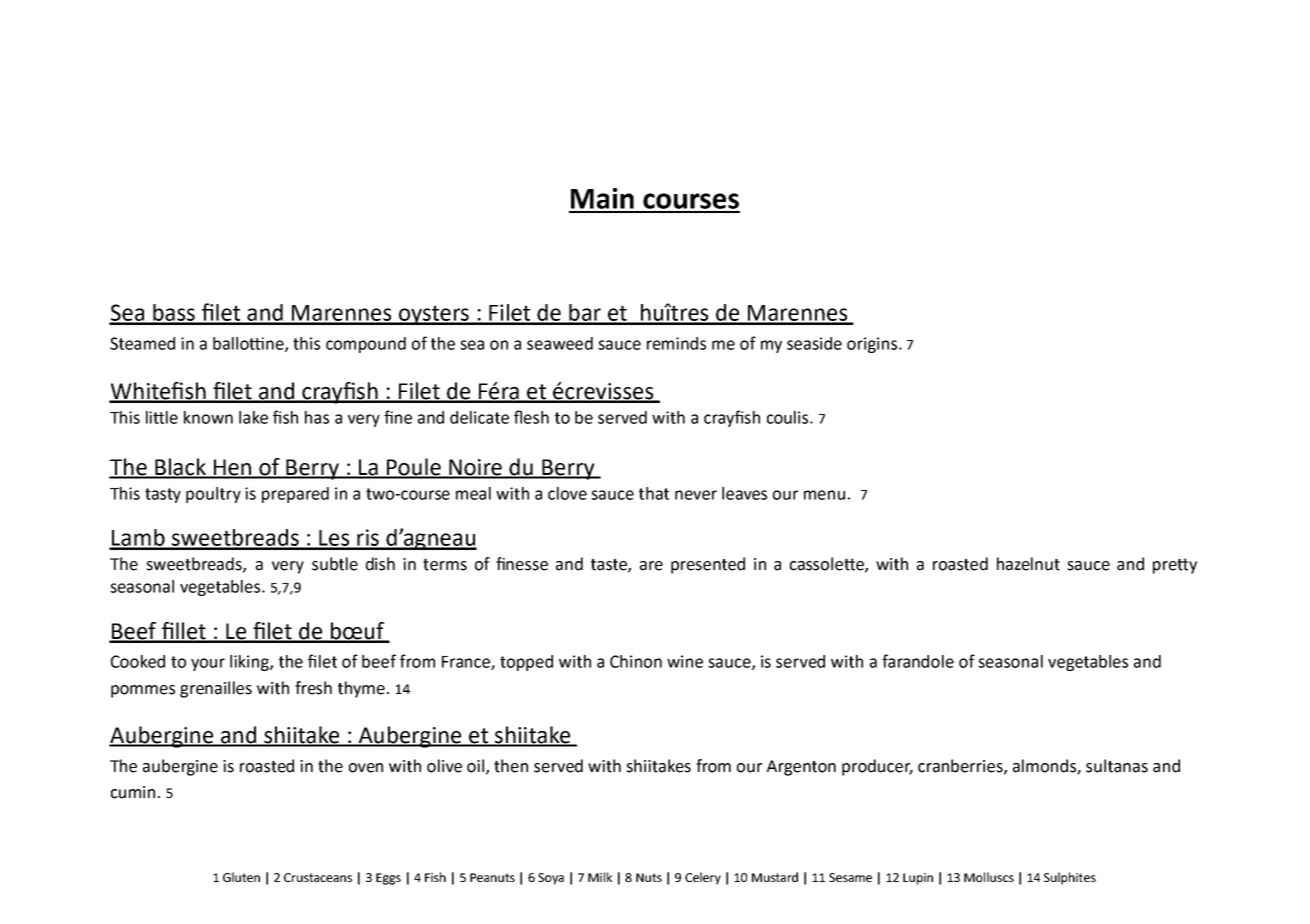  I want to click on Steamed, so click(142, 343).
